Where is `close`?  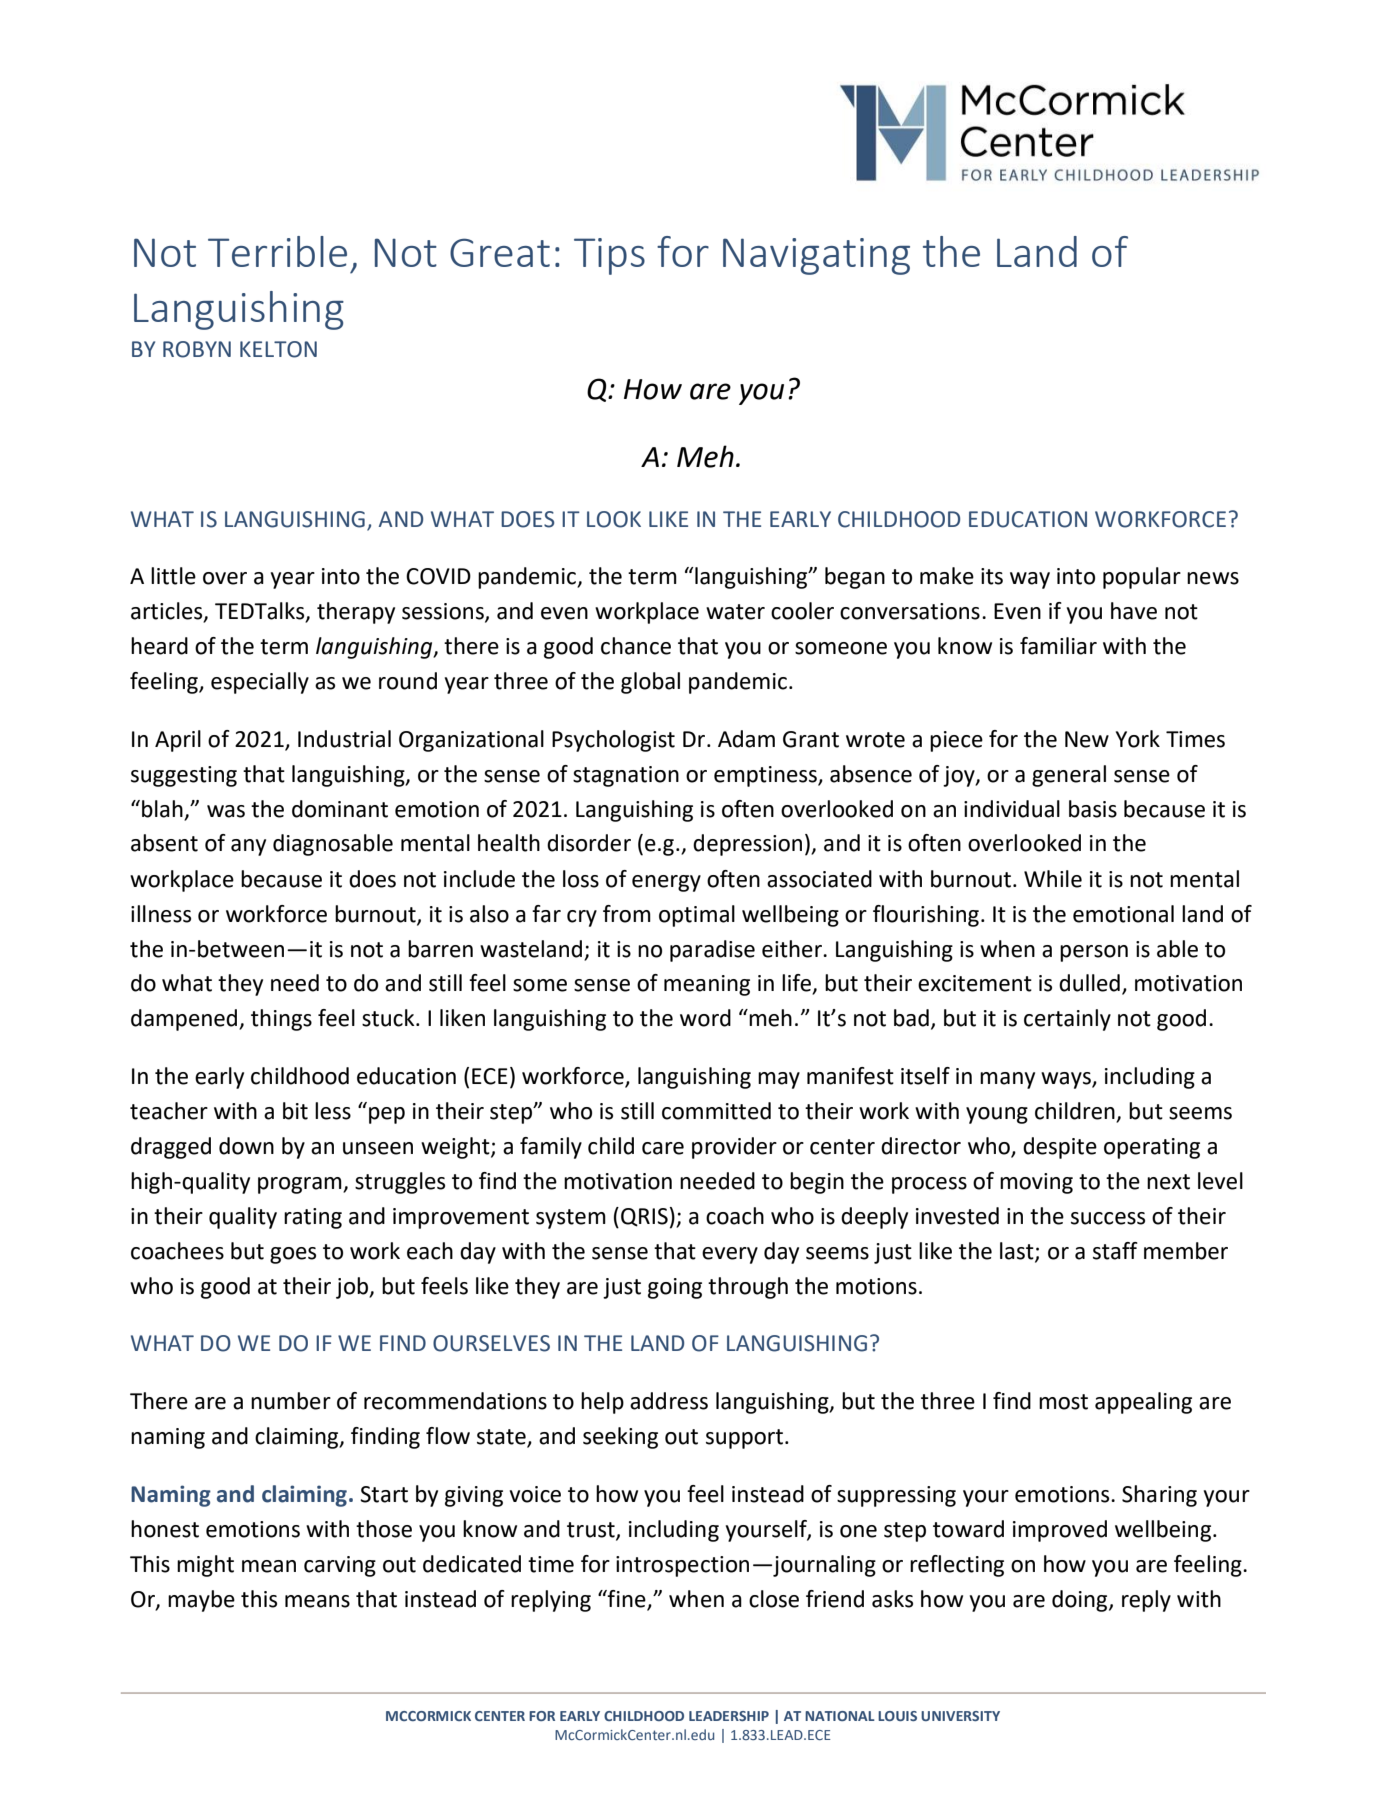 close is located at coordinates (774, 1599).
